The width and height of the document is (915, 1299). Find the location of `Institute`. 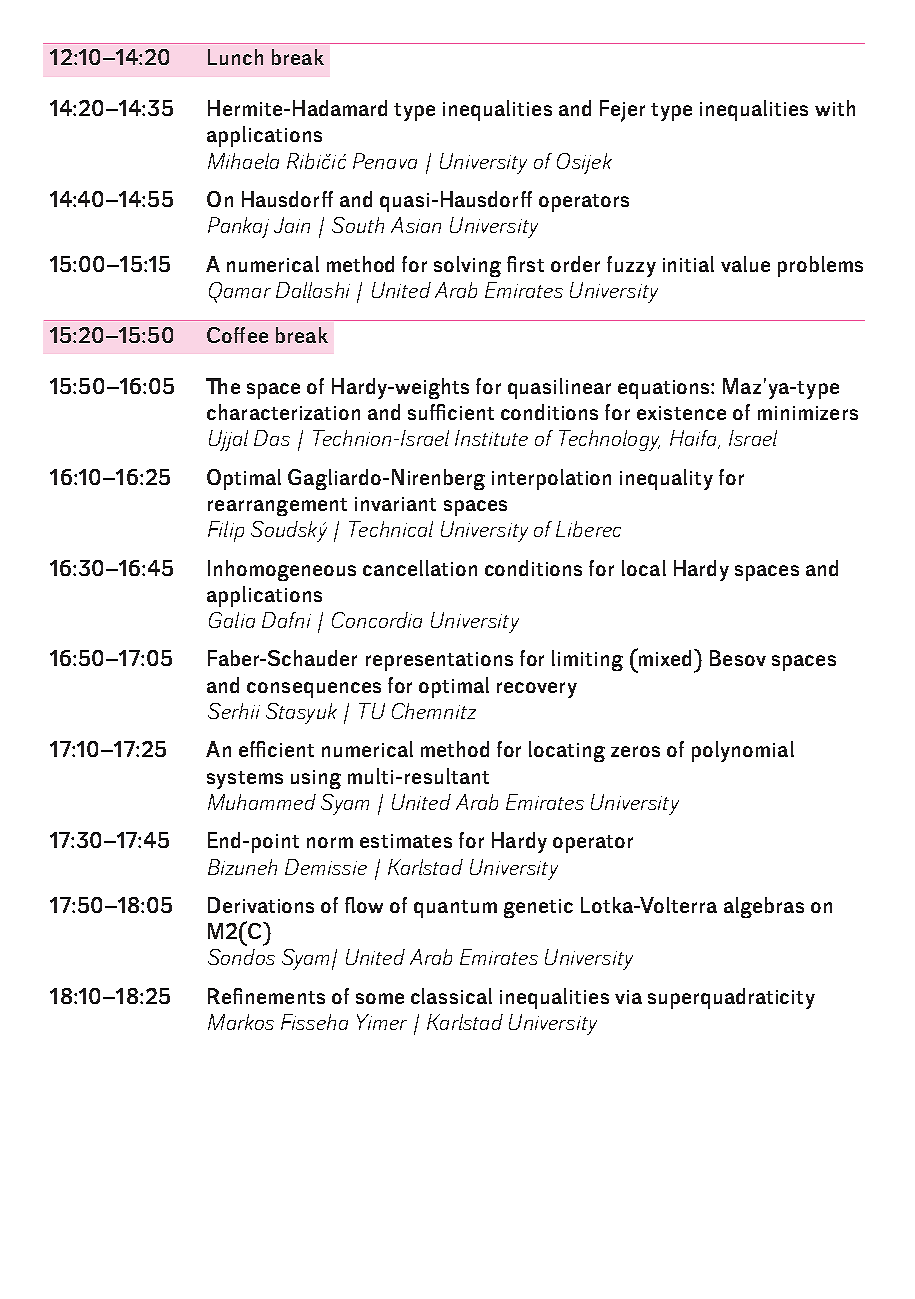

Institute is located at coordinates (491, 438).
